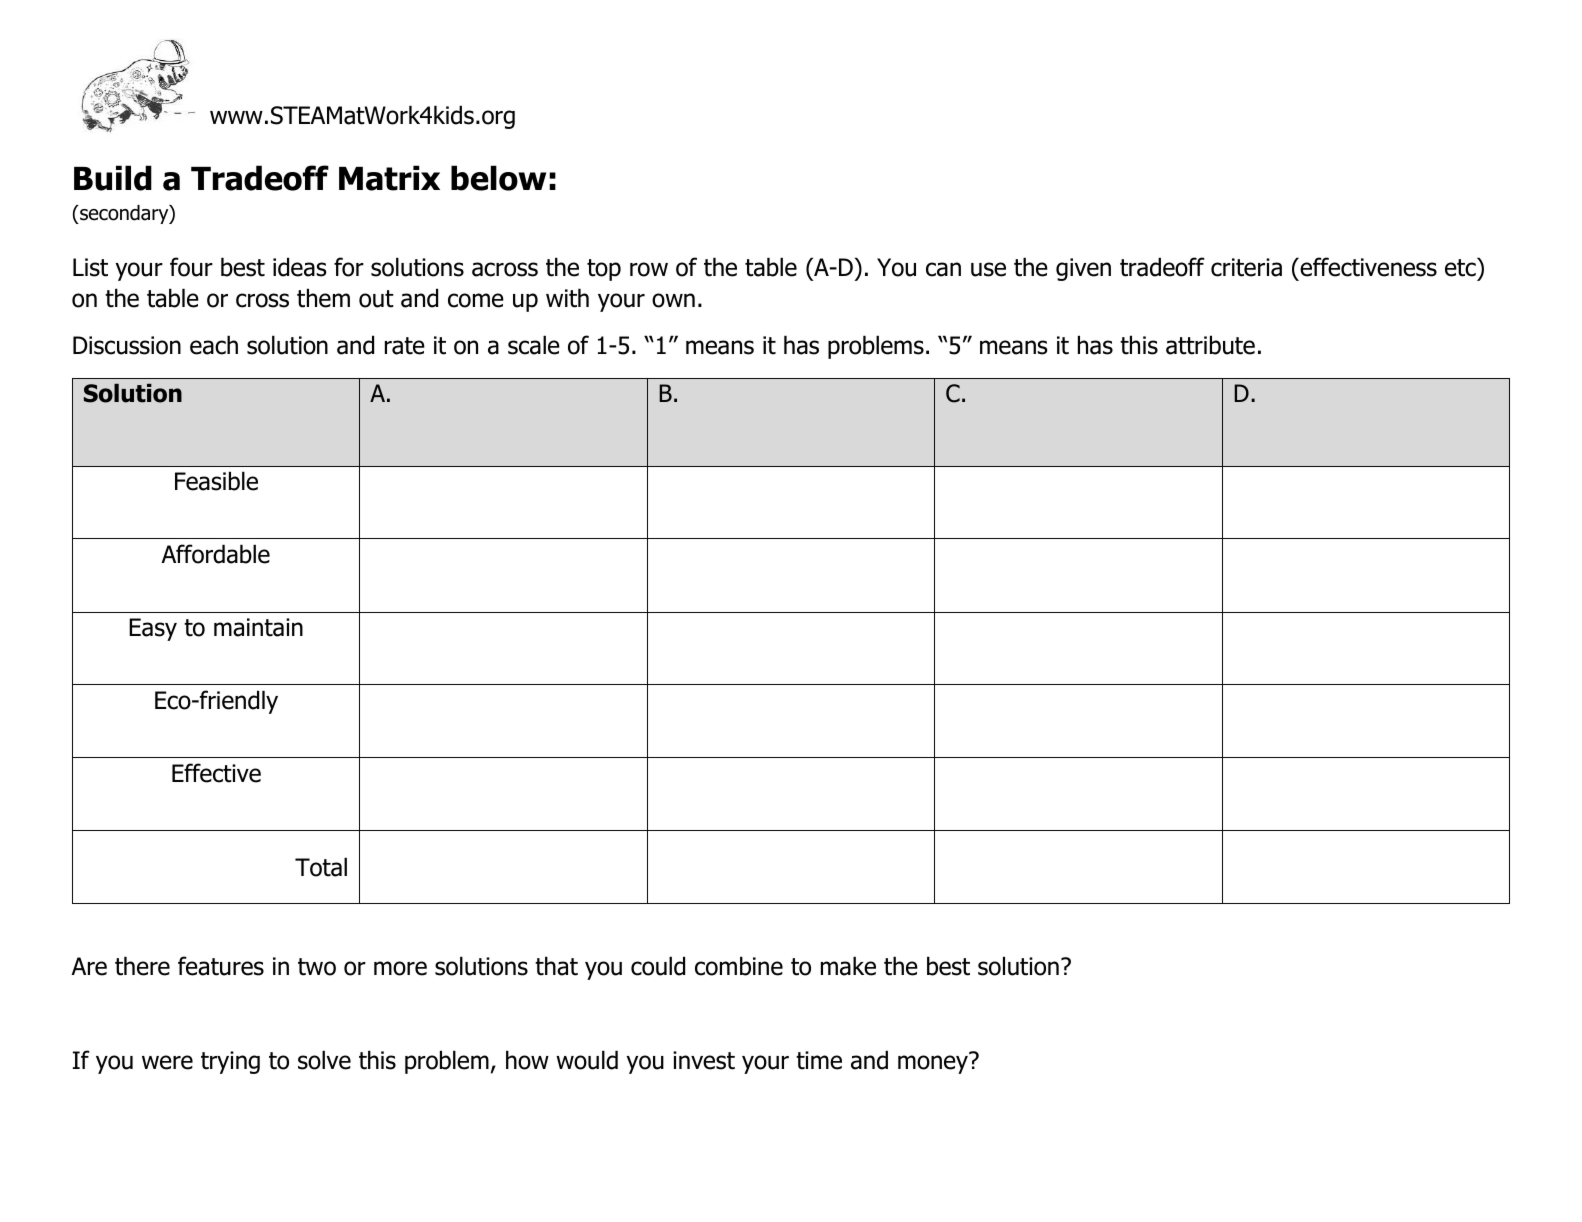  Describe the element at coordinates (534, 345) in the screenshot. I see `scale` at that location.
